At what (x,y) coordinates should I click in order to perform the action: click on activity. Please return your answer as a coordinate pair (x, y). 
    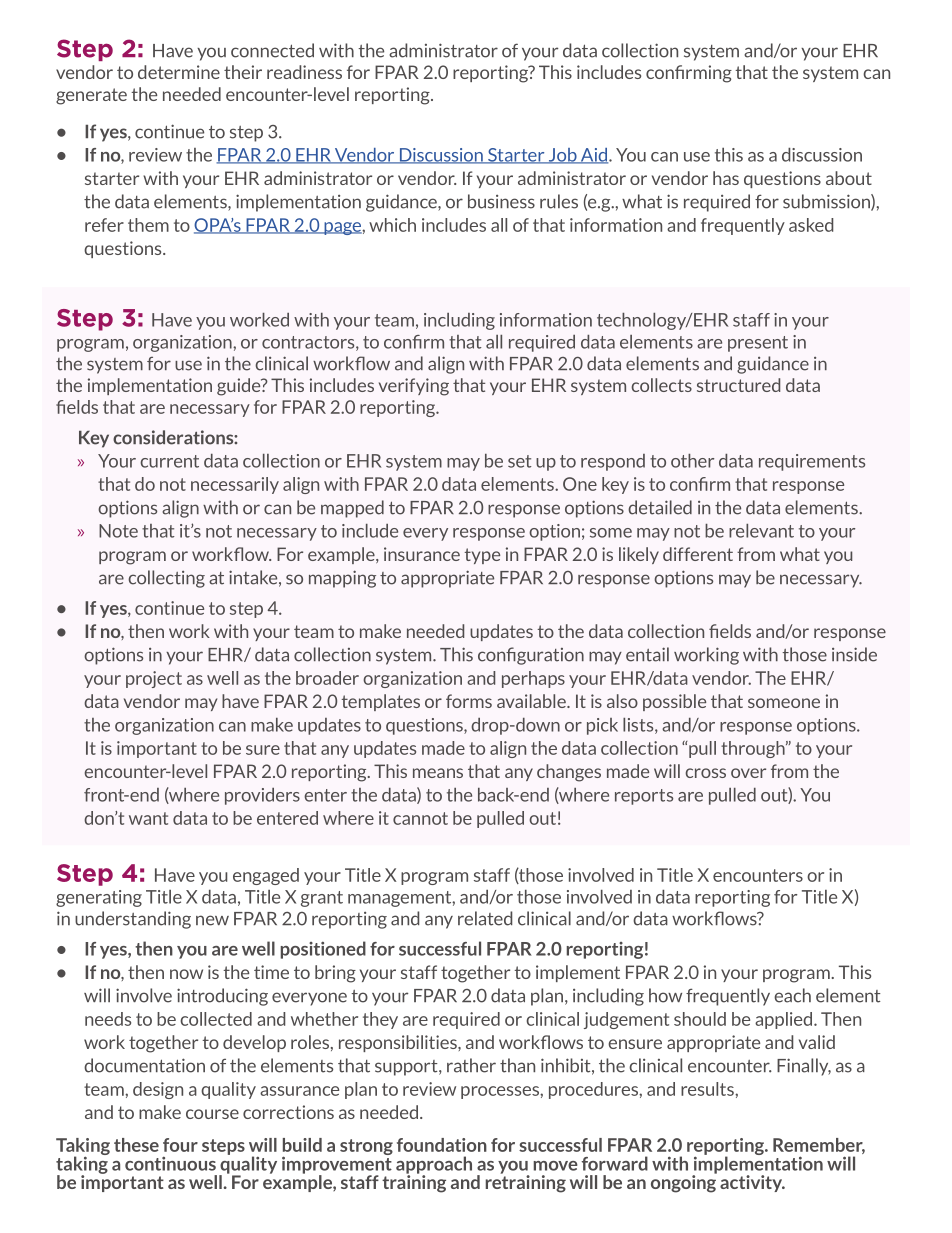
    Looking at the image, I should click on (752, 1183).
